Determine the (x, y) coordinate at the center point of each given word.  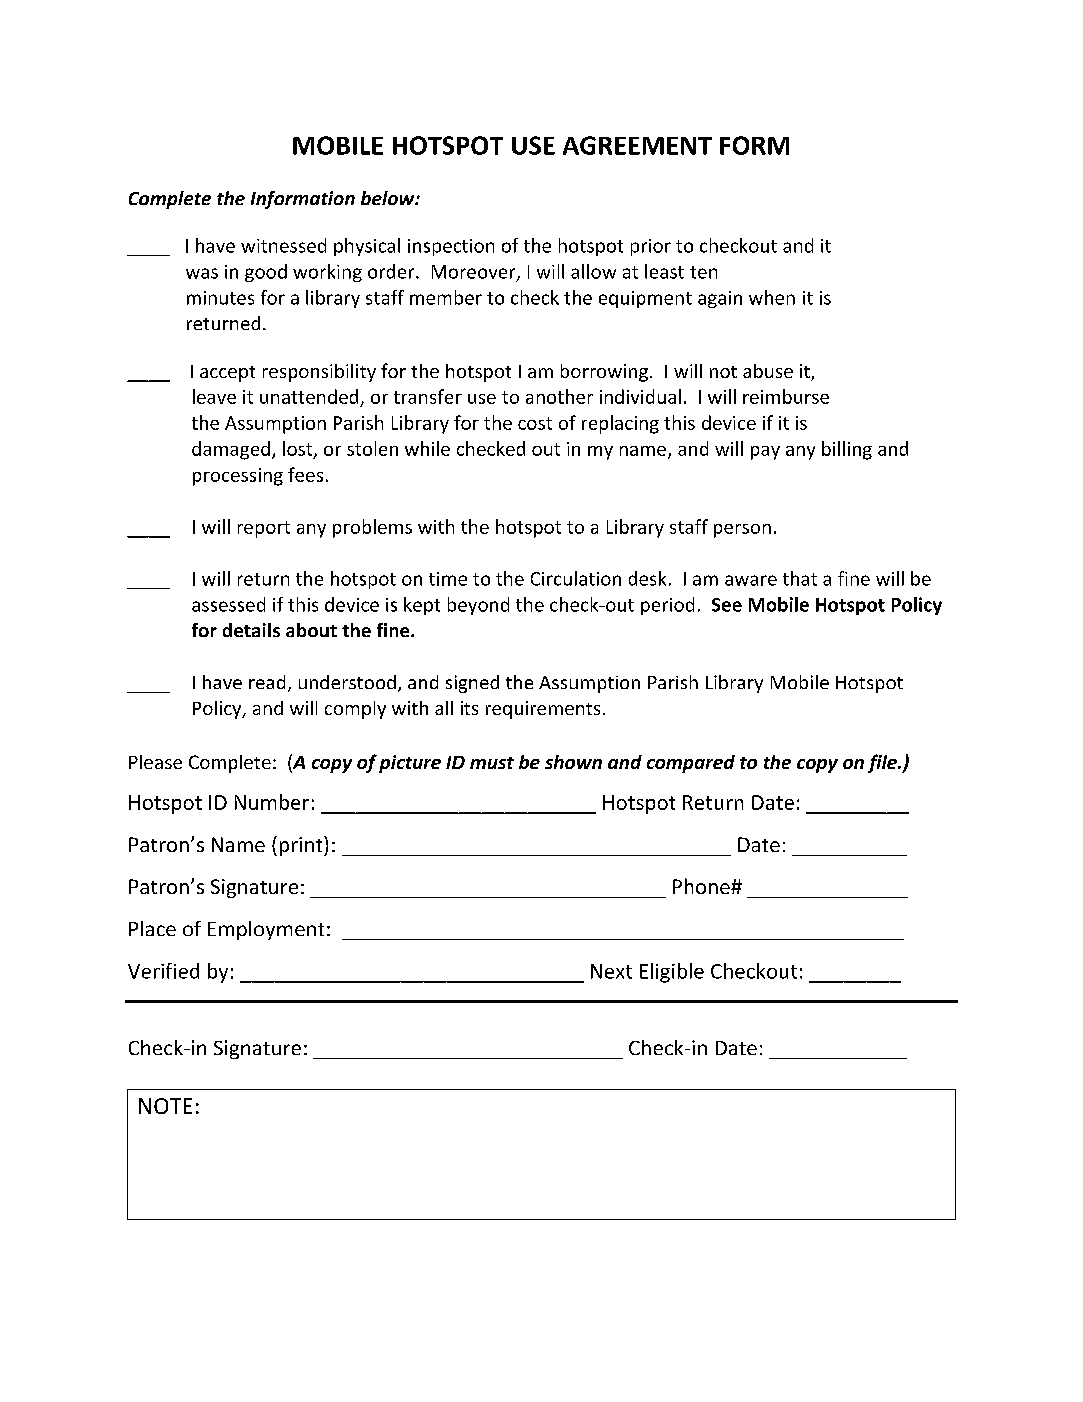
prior (651, 247)
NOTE (165, 1106)
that (800, 578)
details (251, 630)
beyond (478, 606)
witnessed (283, 245)
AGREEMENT (637, 145)
